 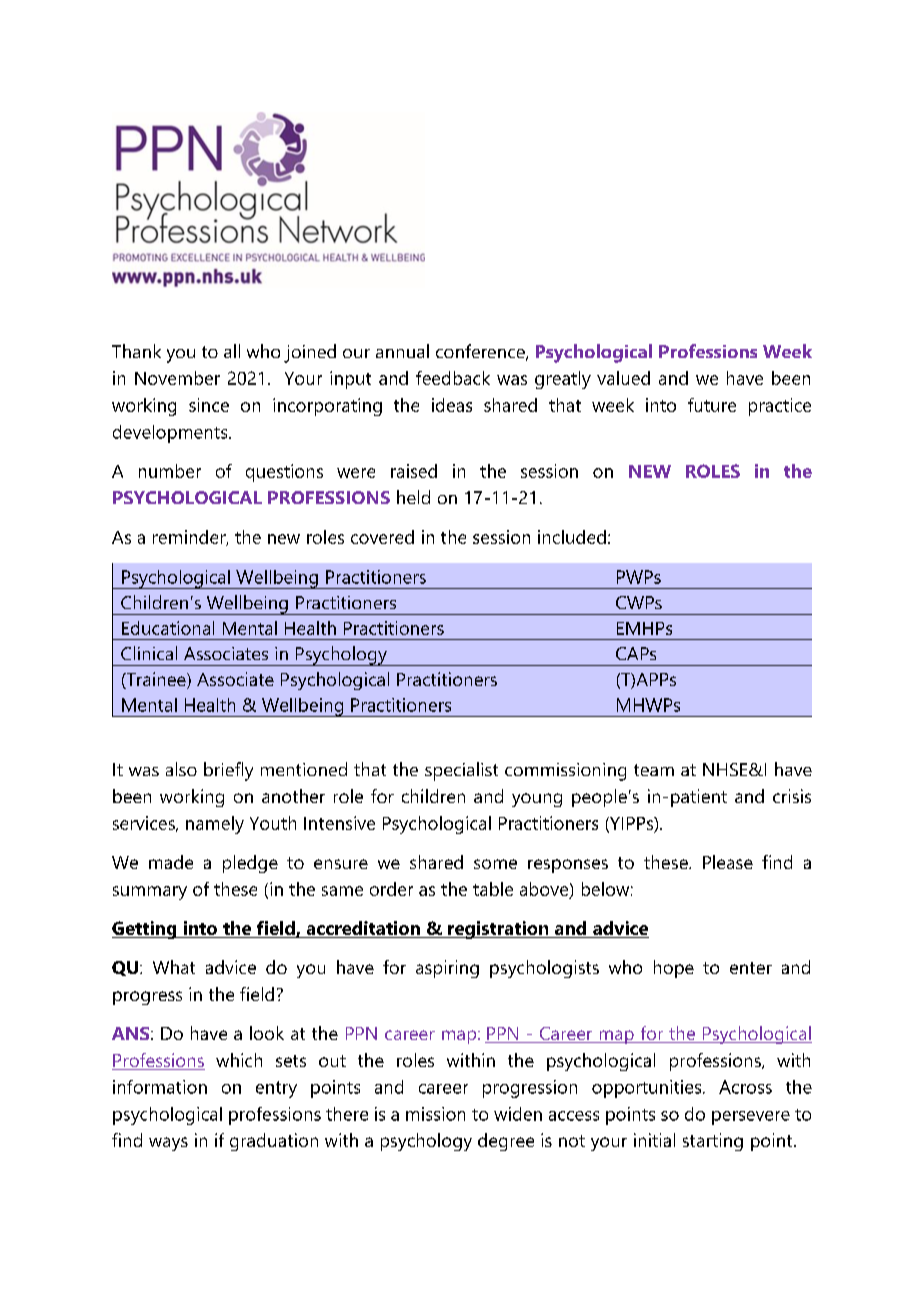 What do you see at coordinates (518, 1114) in the screenshot?
I see `widen` at bounding box center [518, 1114].
